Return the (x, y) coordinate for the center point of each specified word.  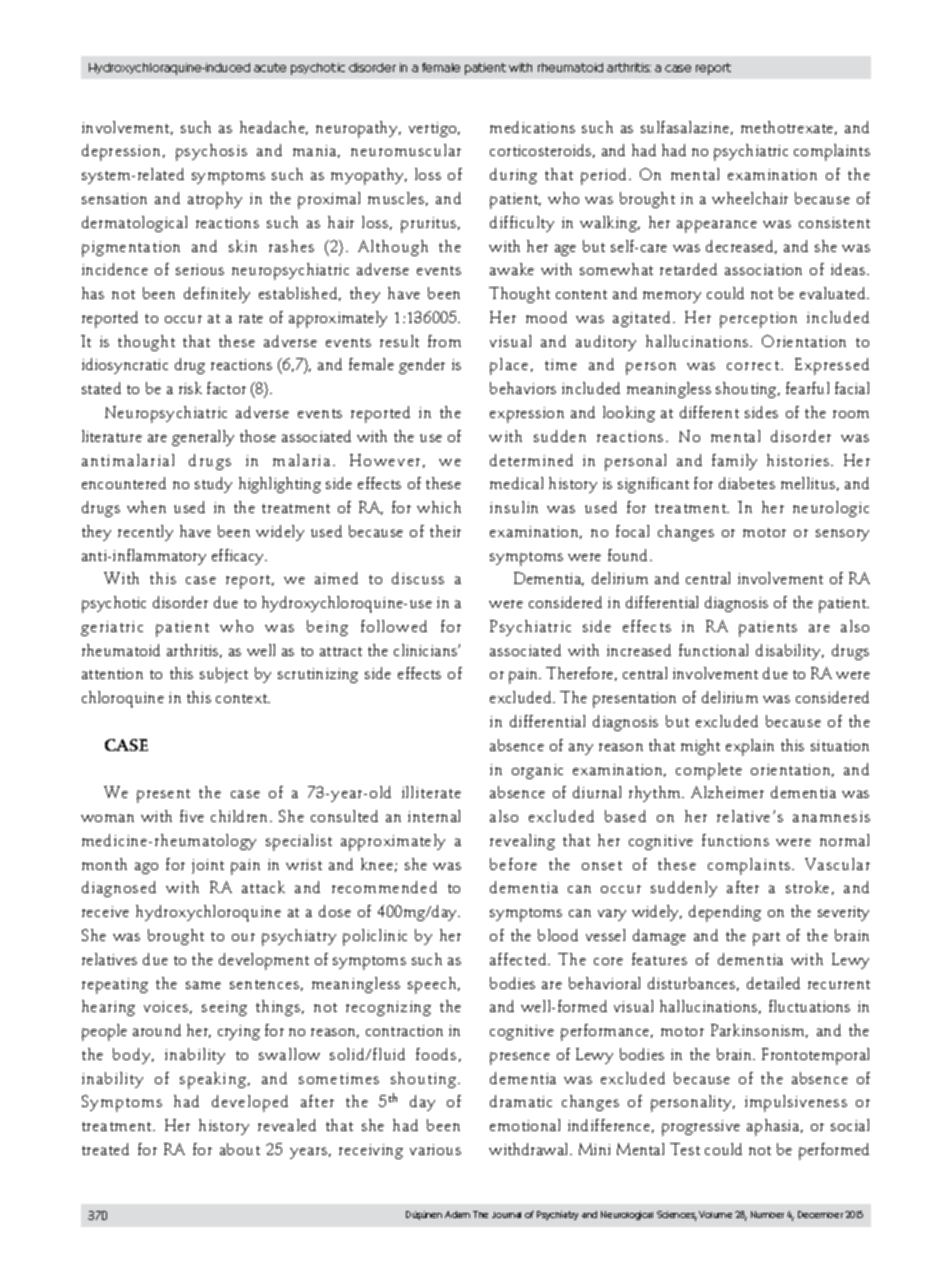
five (192, 816)
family (734, 462)
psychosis (211, 152)
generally (203, 438)
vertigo (434, 129)
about (240, 1149)
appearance (717, 226)
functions (735, 840)
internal (434, 816)
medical (516, 483)
